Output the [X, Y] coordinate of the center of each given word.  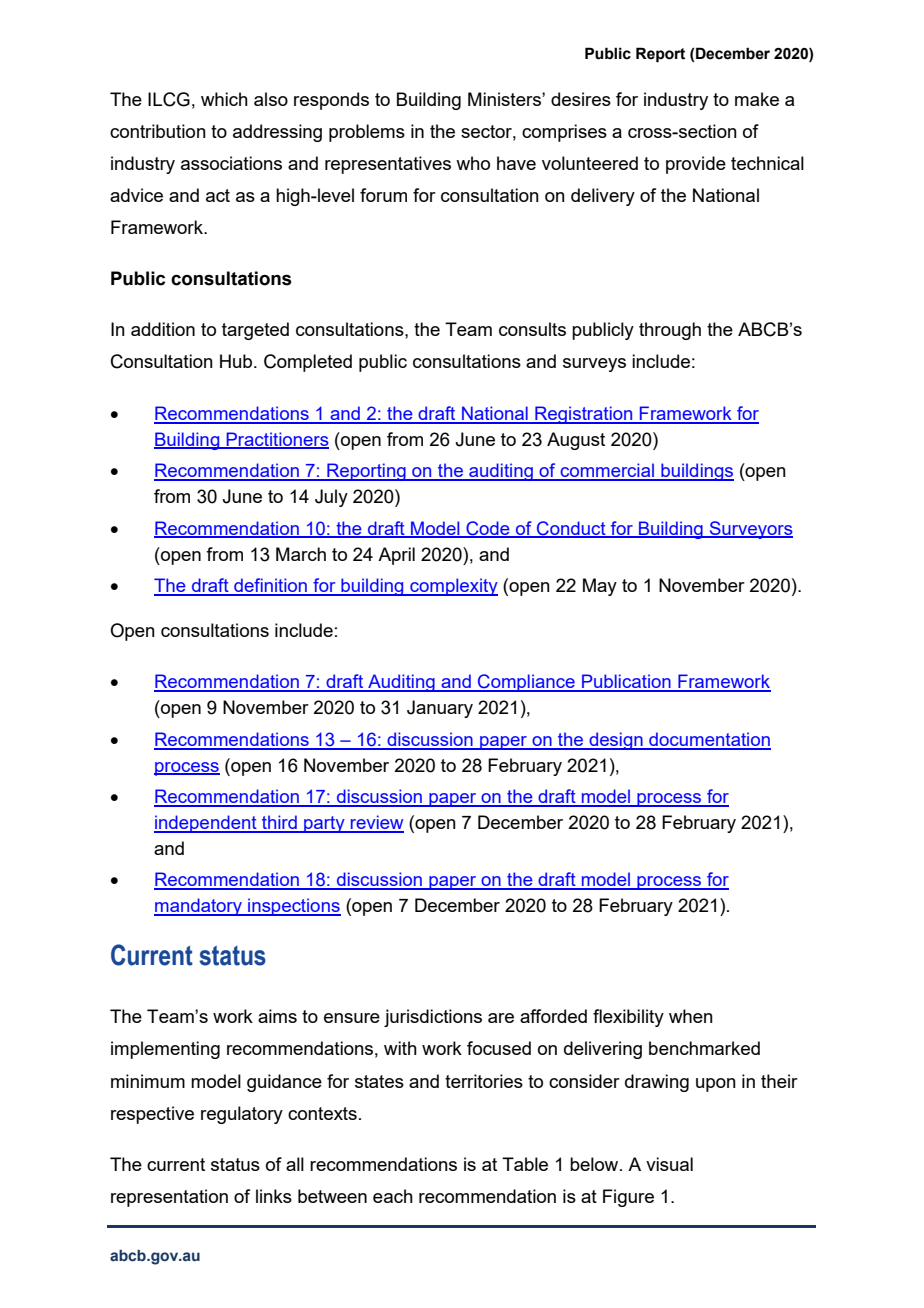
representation [169, 1198]
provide [696, 165]
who [473, 163]
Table [525, 1164]
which [224, 99]
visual [669, 1164]
